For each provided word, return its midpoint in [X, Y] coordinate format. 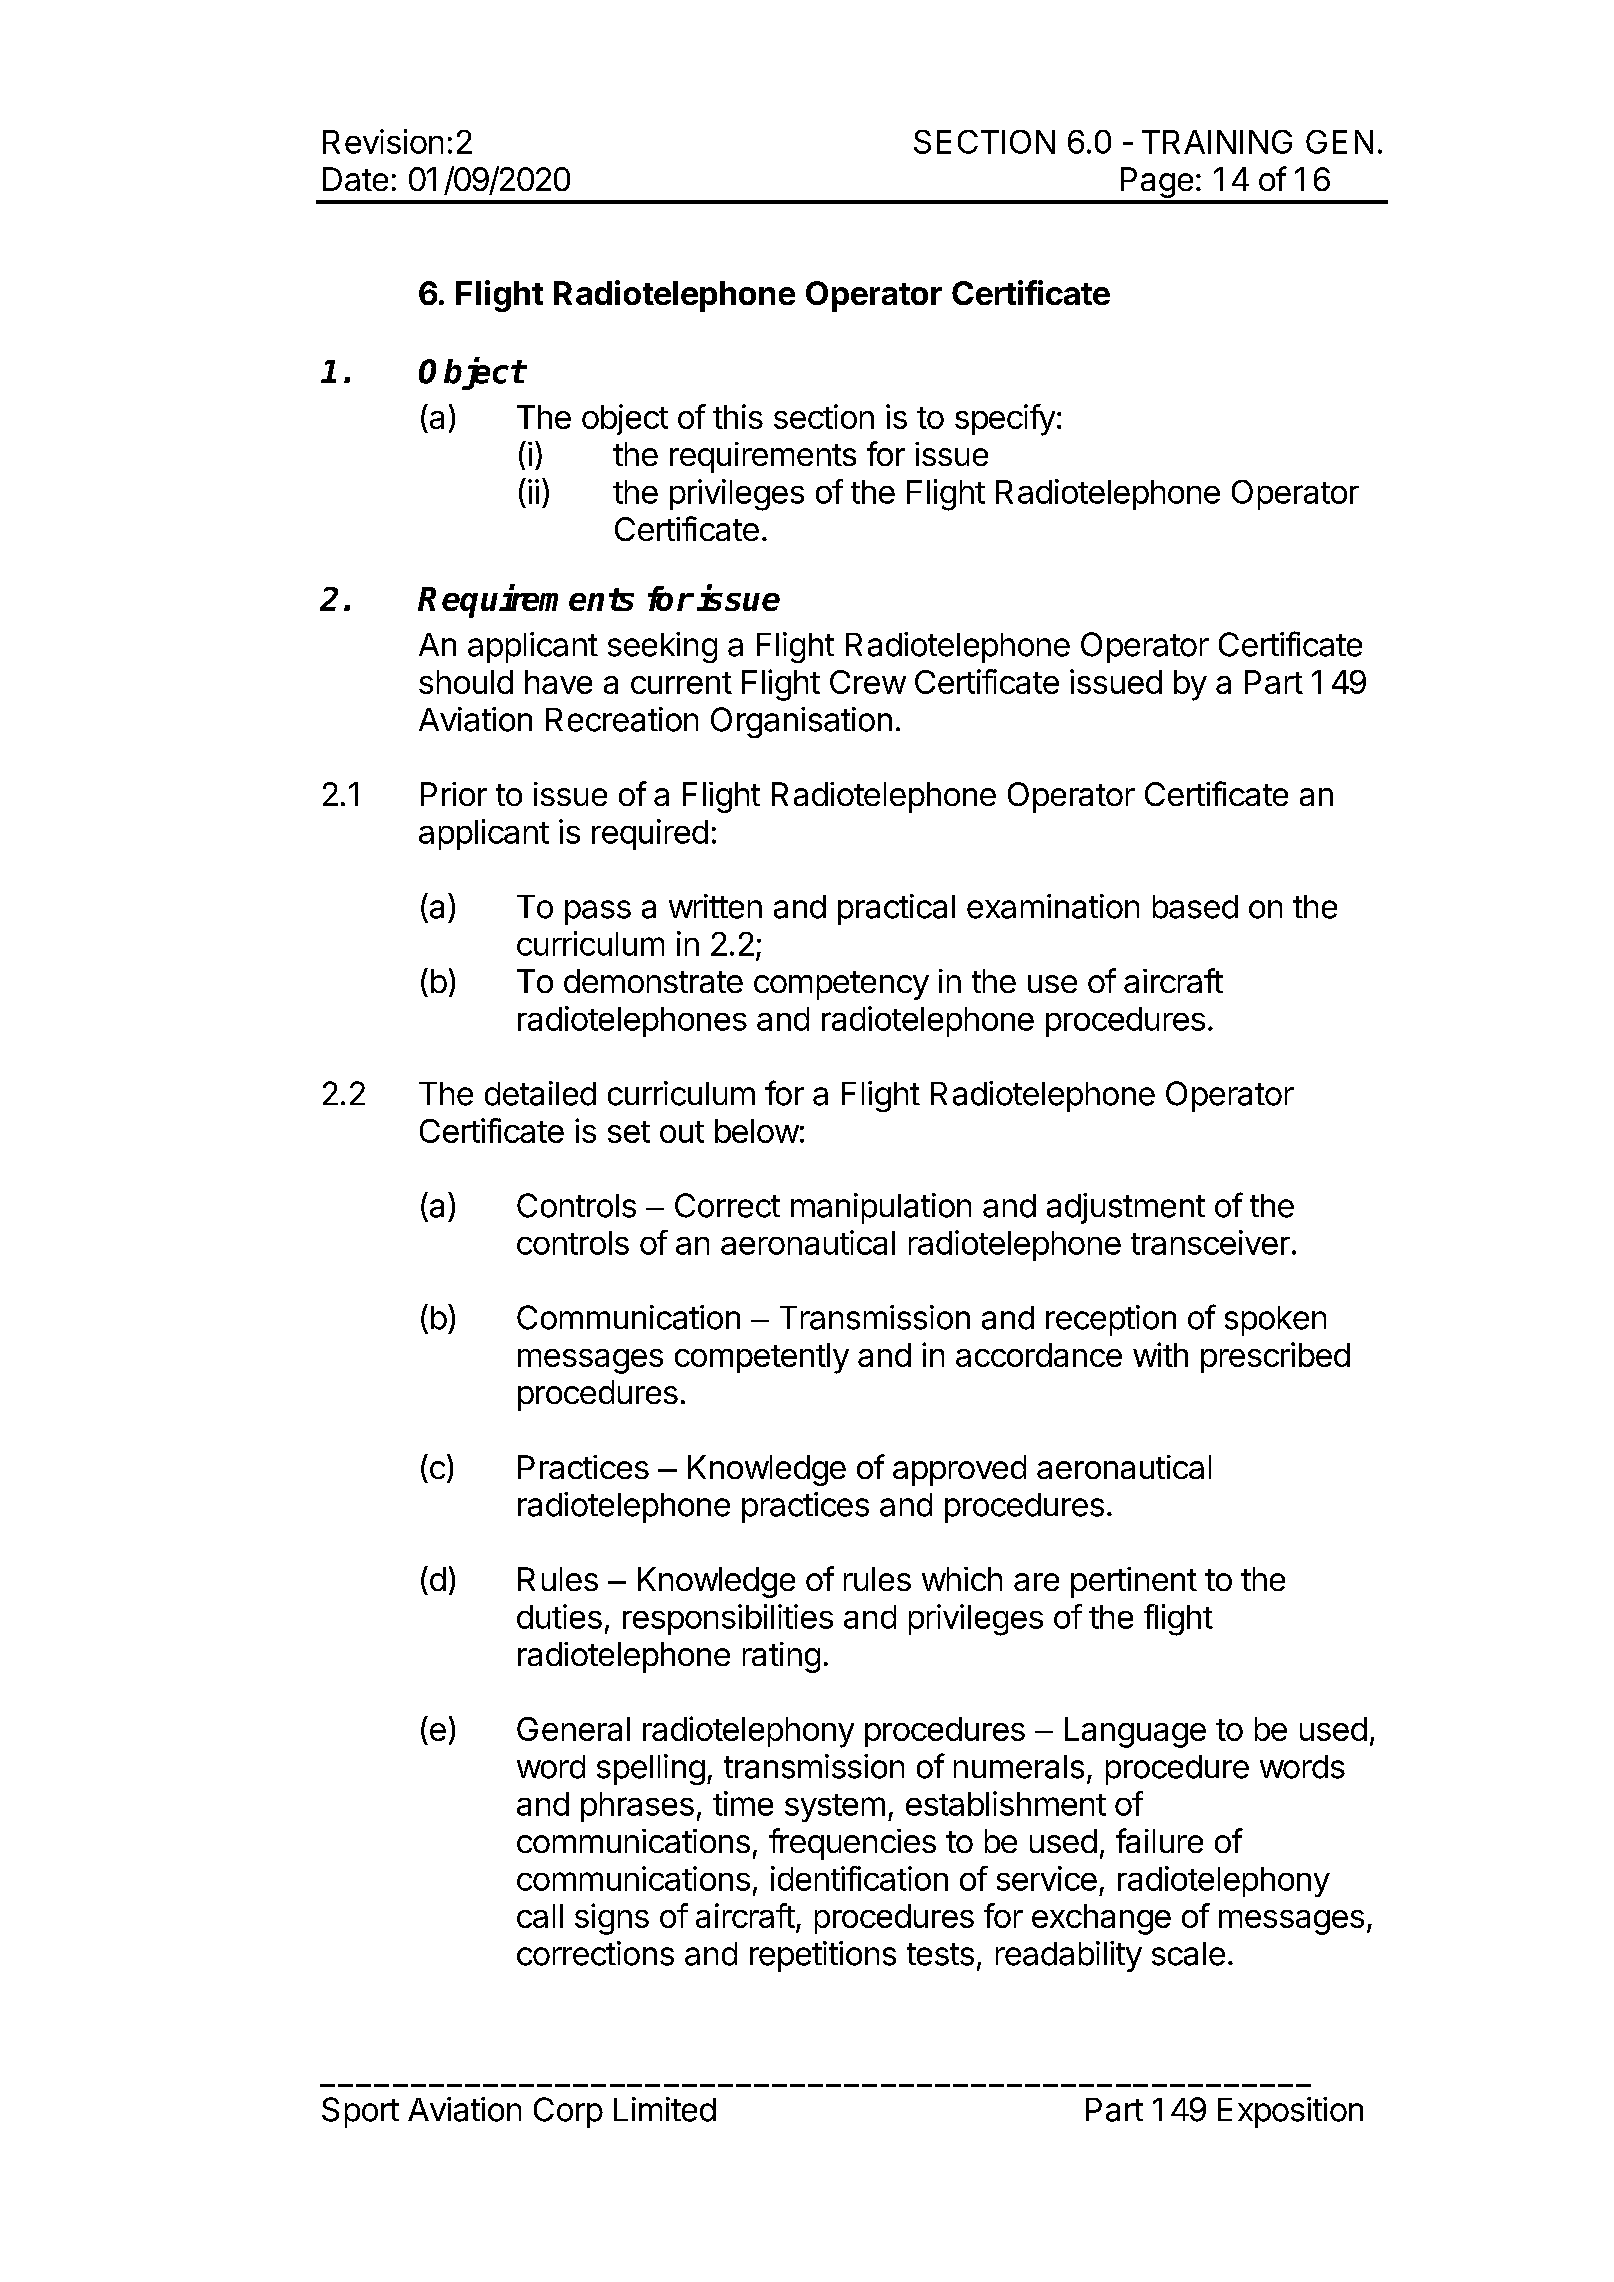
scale [1188, 1954]
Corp [568, 2112]
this [738, 416]
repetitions [823, 1956]
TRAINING [1217, 142]
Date [355, 179]
